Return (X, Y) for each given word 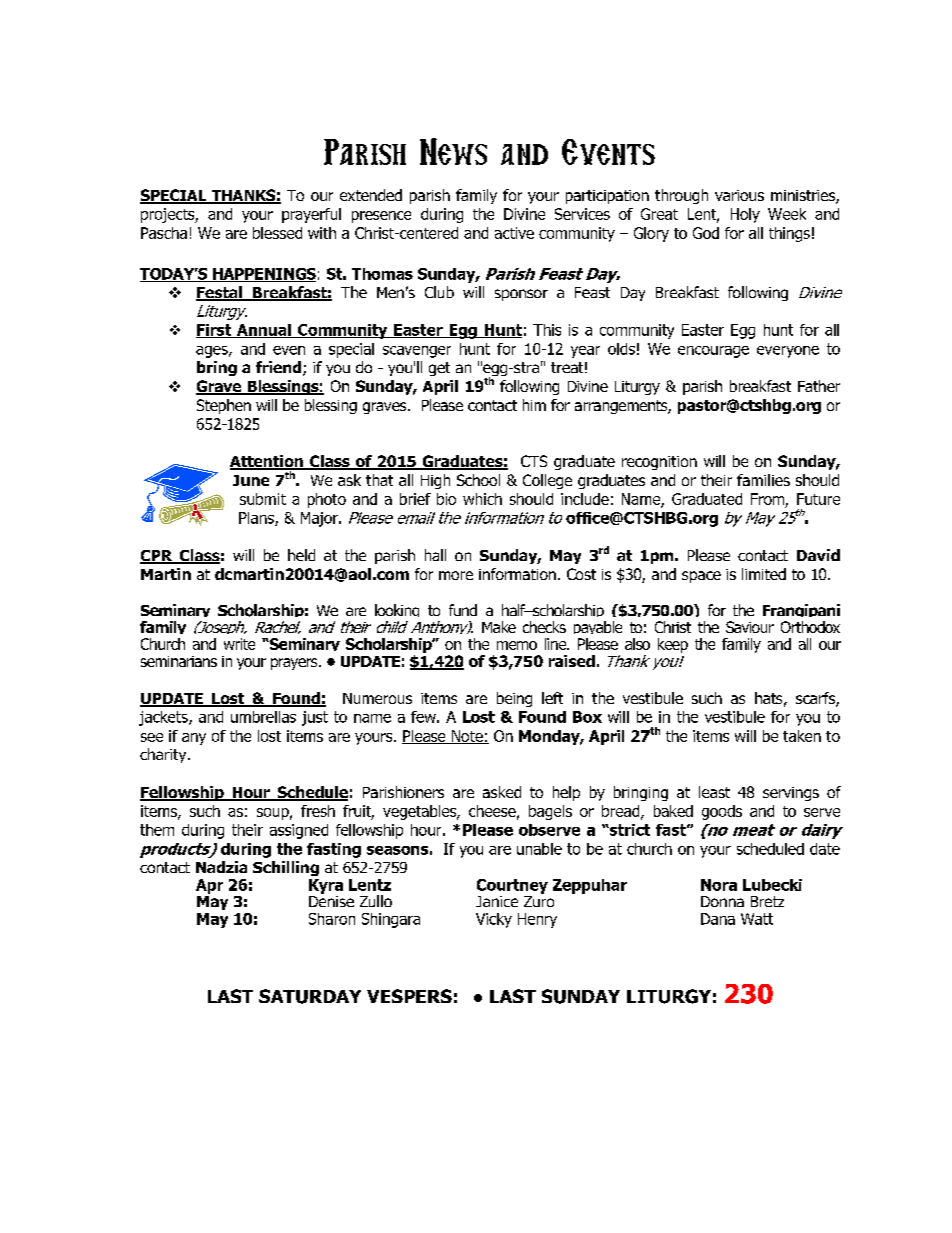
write (239, 644)
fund (463, 610)
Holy (745, 215)
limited (764, 574)
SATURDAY (310, 996)
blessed (277, 233)
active (514, 233)
